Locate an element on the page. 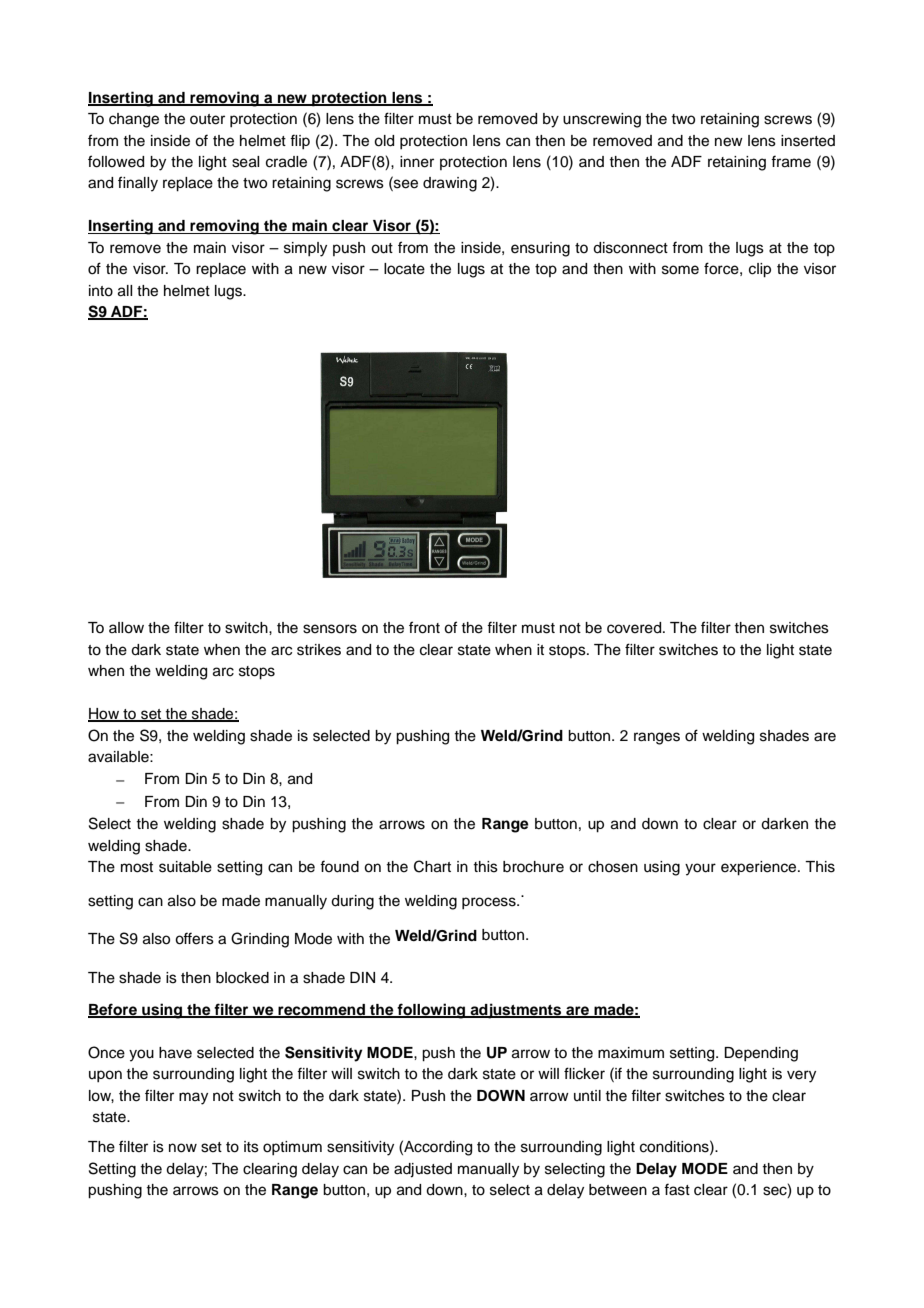 The height and width of the image is (1308, 924). now is located at coordinates (183, 1148).
